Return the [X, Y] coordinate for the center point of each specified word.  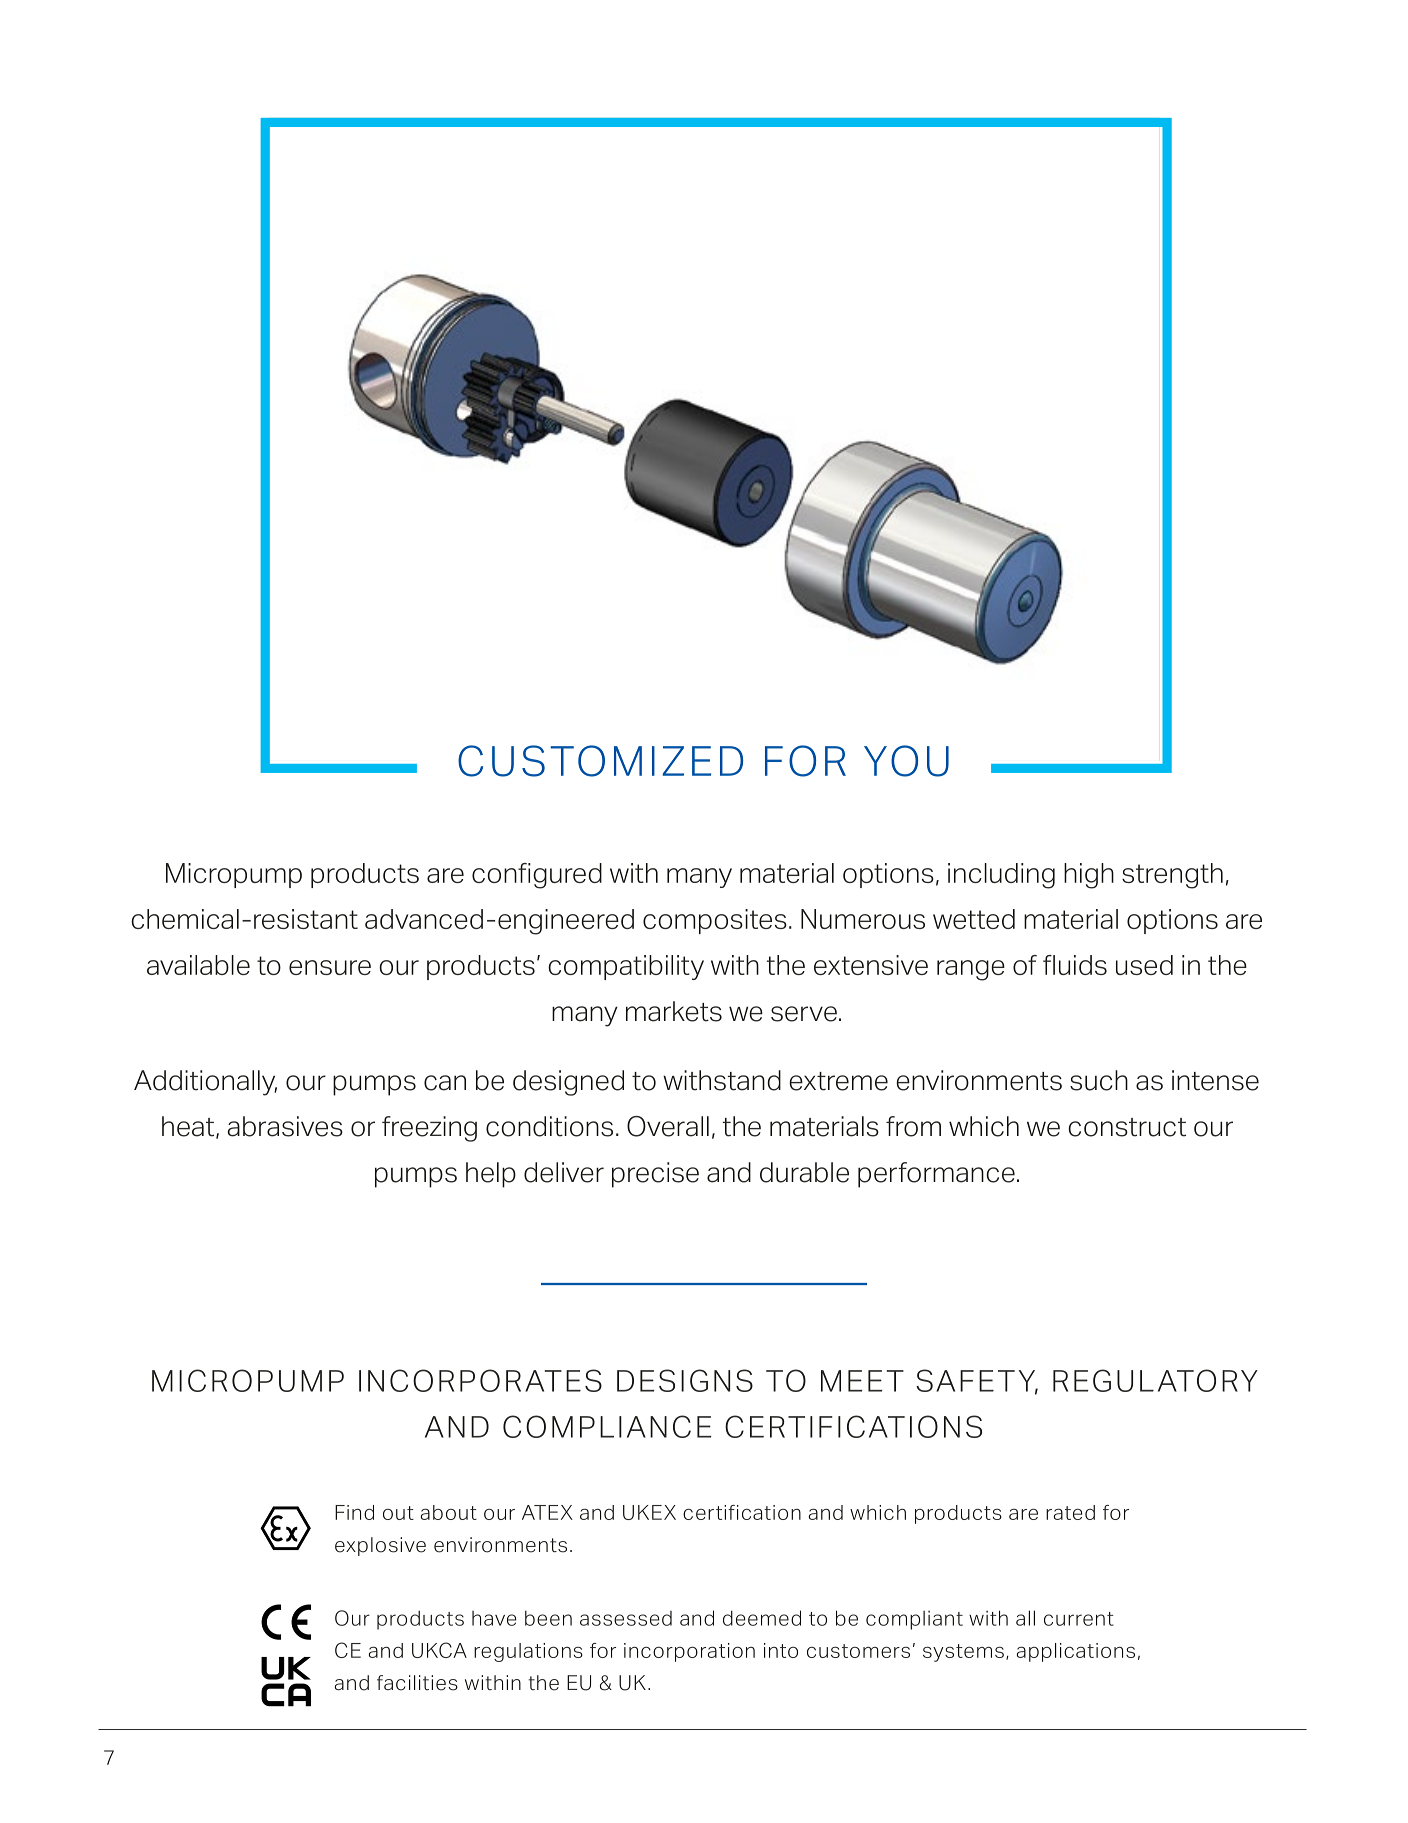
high [1089, 876]
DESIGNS [685, 1380]
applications [1076, 1652]
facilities [417, 1683]
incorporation [689, 1652]
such [1099, 1080]
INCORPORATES [480, 1380]
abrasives [285, 1126]
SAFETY [977, 1382]
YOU [906, 761]
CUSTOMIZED [600, 761]
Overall [668, 1126]
